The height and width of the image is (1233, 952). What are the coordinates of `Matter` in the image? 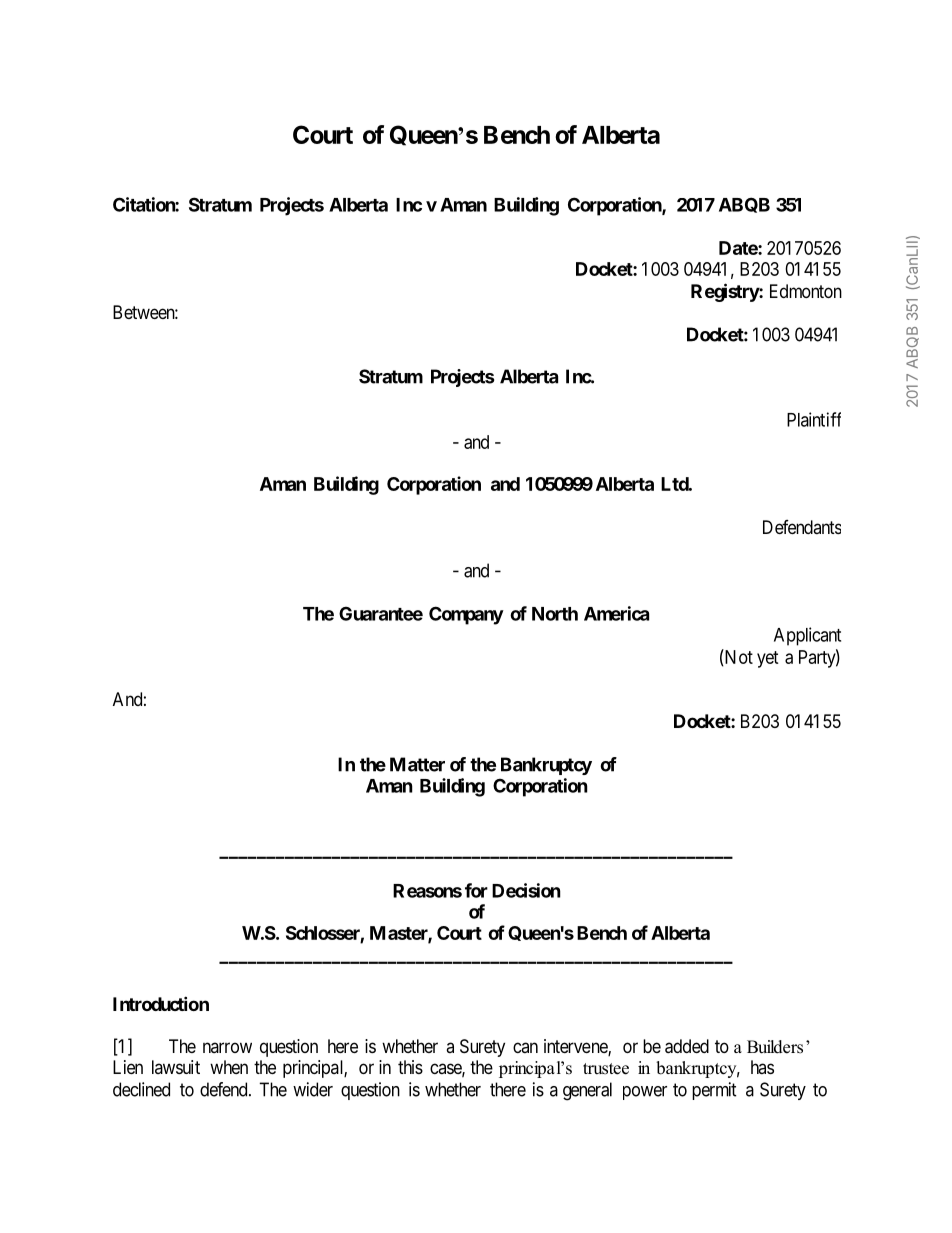 It's located at (417, 764).
